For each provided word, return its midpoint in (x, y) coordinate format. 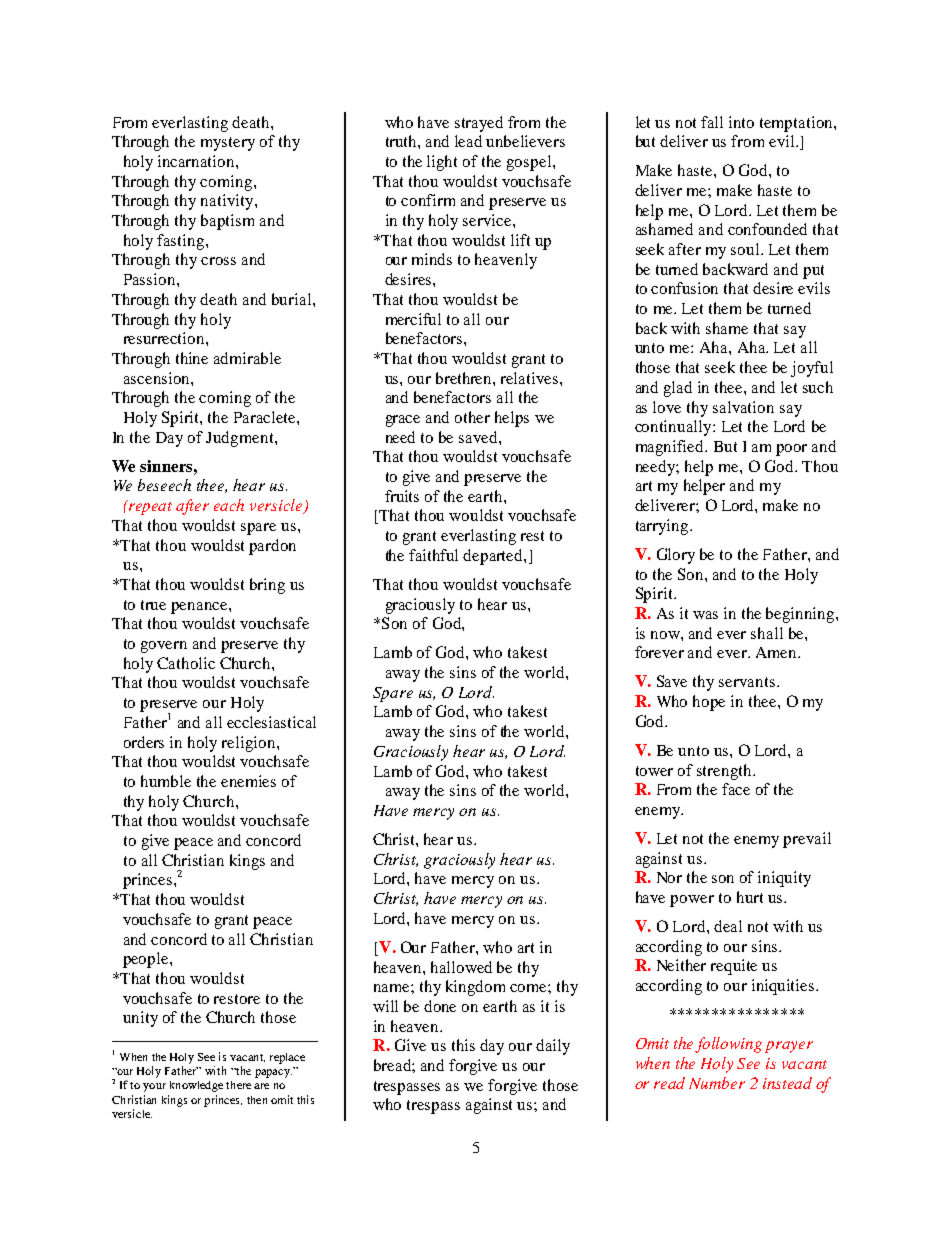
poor (791, 450)
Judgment (241, 439)
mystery (228, 144)
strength (725, 772)
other (472, 417)
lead (468, 141)
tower (654, 771)
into (741, 122)
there (238, 1085)
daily (553, 1047)
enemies (248, 781)
